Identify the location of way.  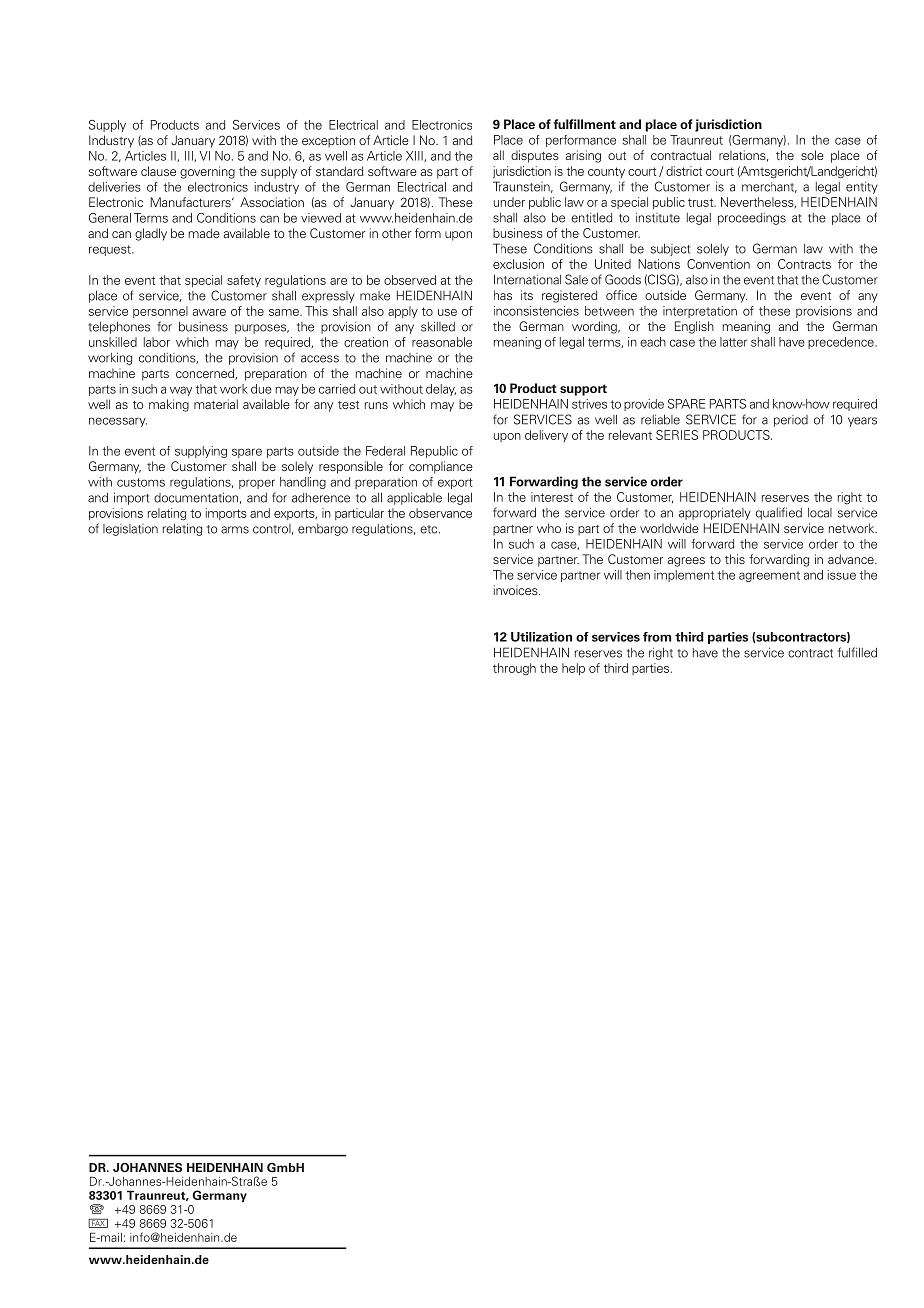
(181, 391).
